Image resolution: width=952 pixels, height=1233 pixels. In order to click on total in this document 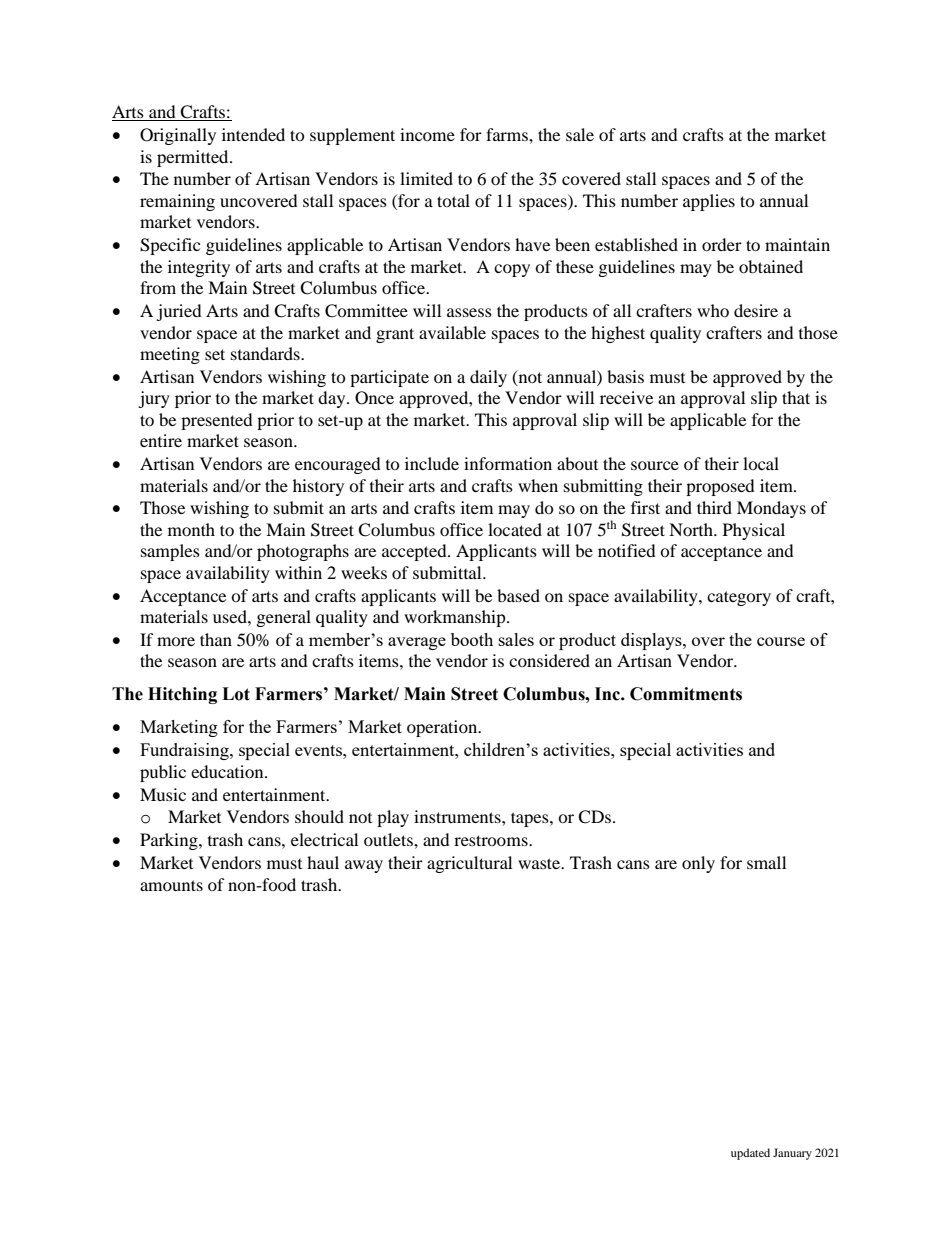, I will do `click(453, 200)`.
